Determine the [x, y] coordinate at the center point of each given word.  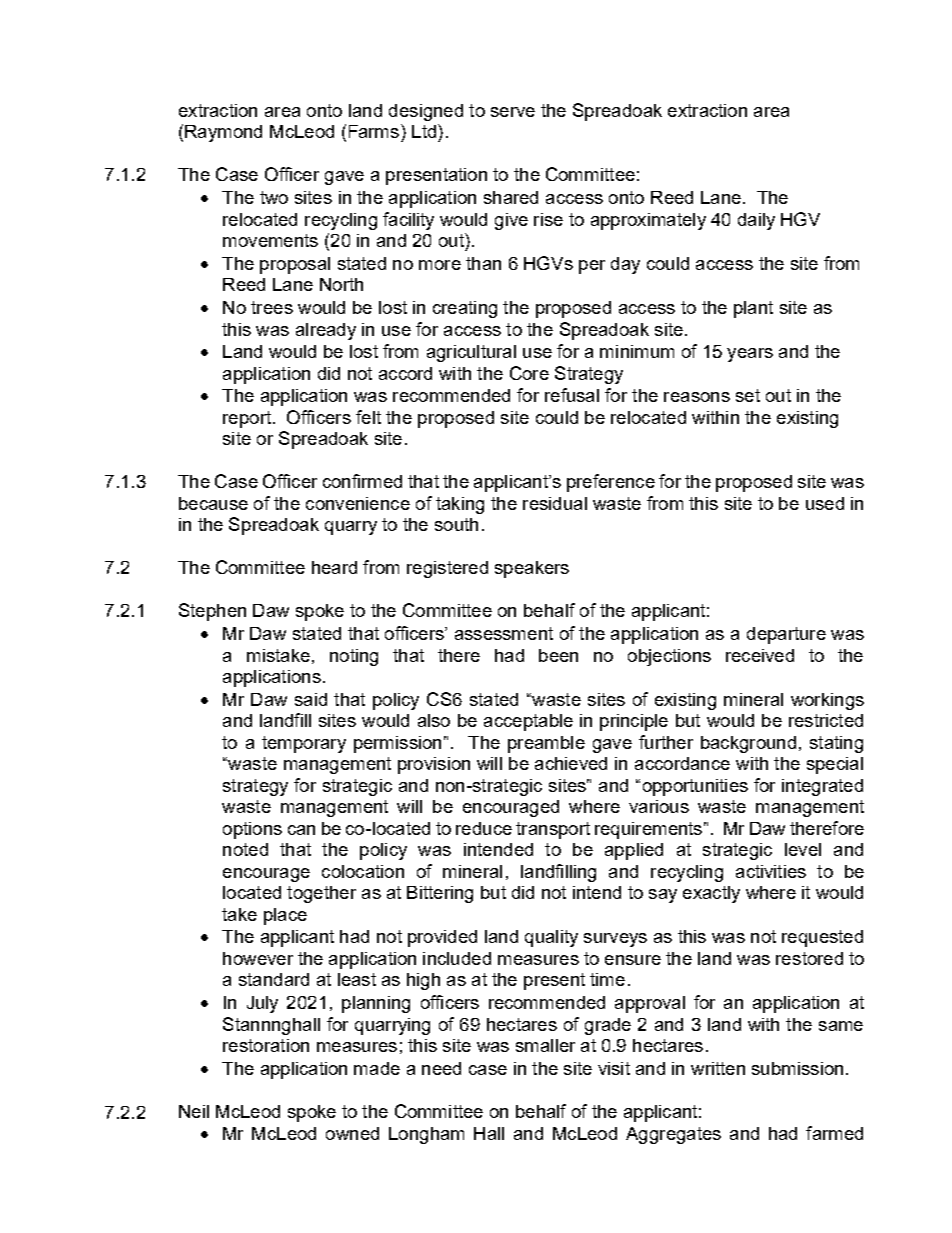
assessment [504, 633]
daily [756, 221]
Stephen [212, 612]
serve [513, 112]
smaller [545, 1045]
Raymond [223, 133]
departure [786, 635]
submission [797, 1068]
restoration [266, 1045]
